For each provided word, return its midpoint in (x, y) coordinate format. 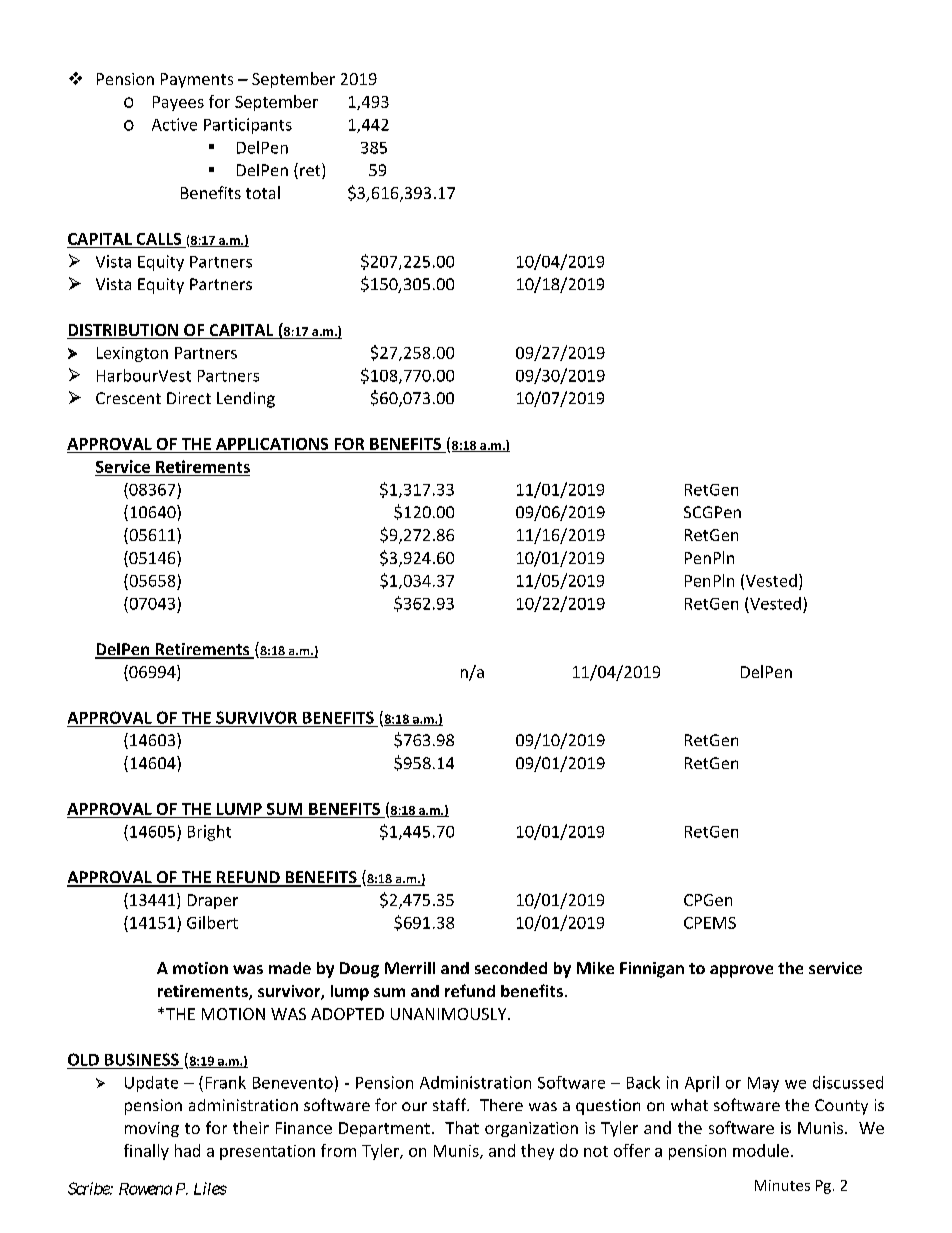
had (187, 1150)
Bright (209, 833)
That (462, 1127)
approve (741, 971)
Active (174, 124)
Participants (248, 126)
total (263, 192)
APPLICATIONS (272, 445)
